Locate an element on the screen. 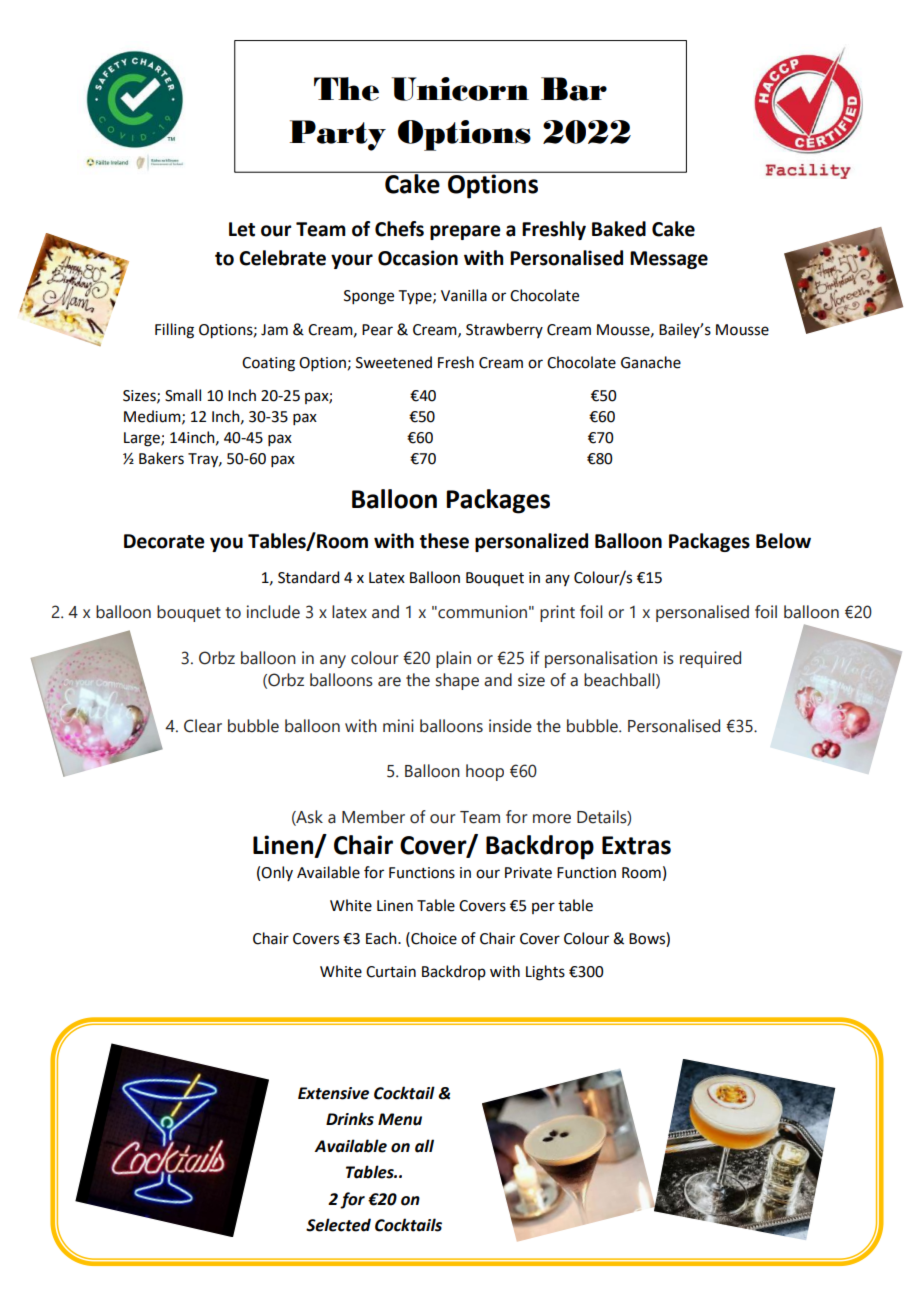  hoop is located at coordinates (485, 772).
